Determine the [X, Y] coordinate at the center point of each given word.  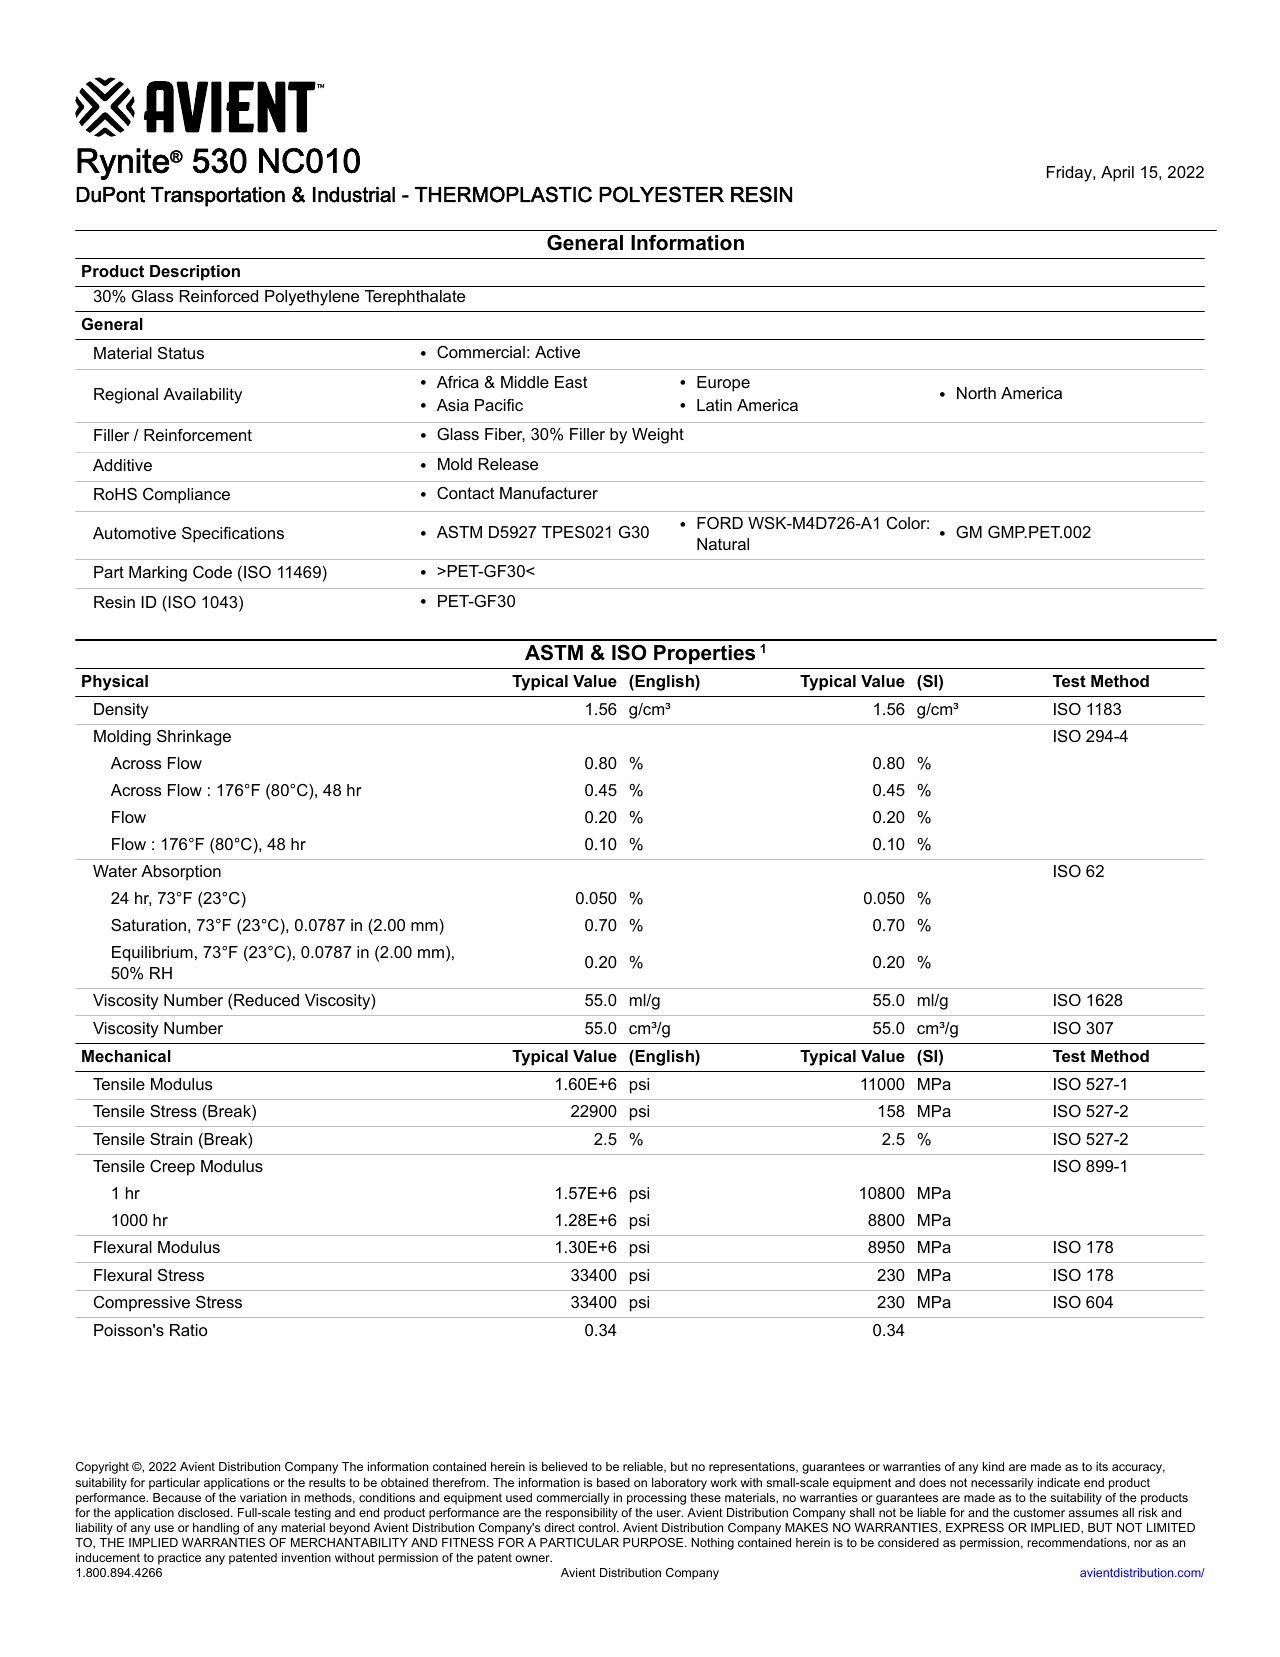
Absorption [181, 873]
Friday [1070, 174]
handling [216, 1529]
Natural [723, 544]
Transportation [218, 197]
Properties [704, 654]
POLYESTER [661, 194]
